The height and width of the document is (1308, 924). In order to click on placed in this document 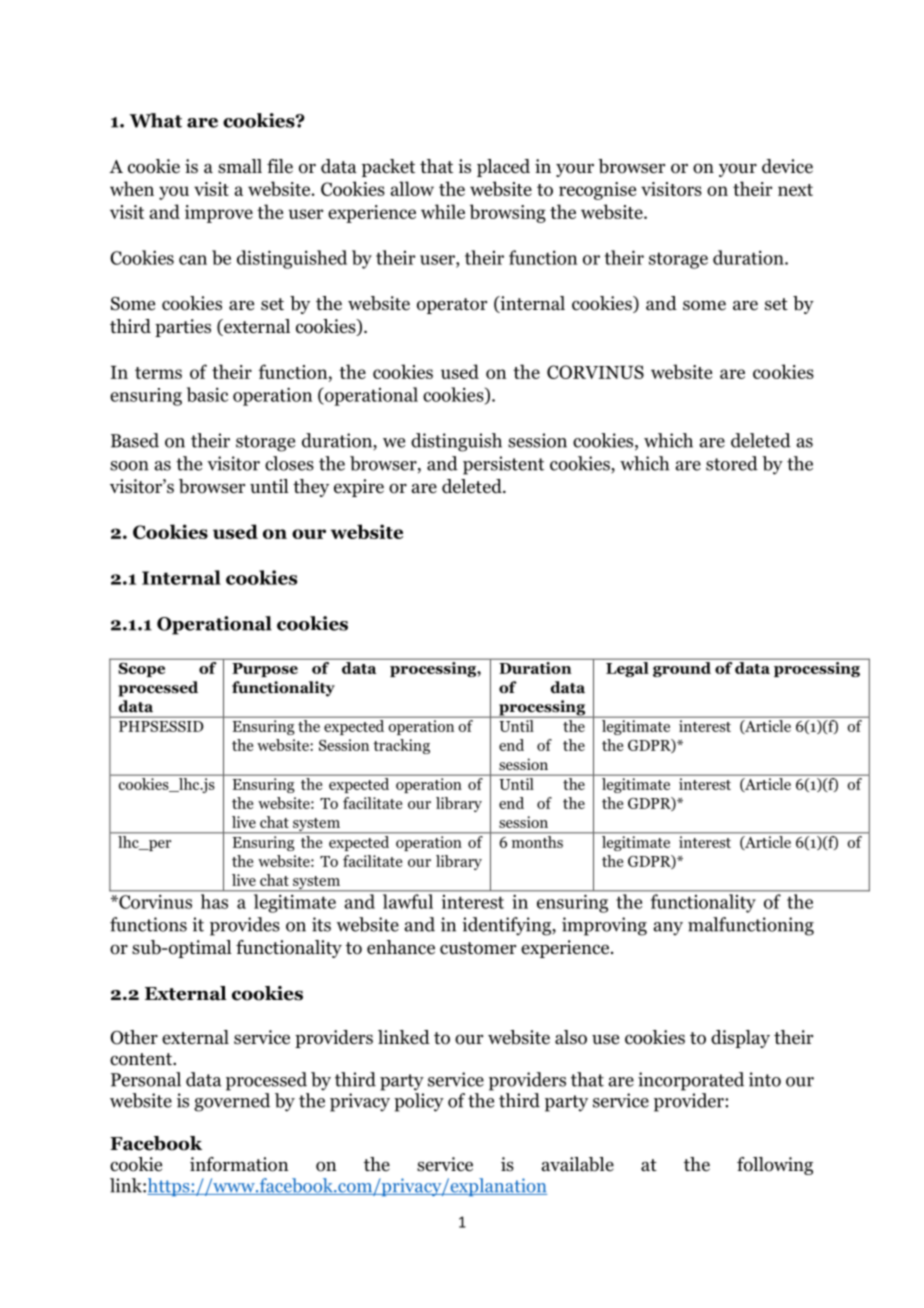, I will do `click(503, 168)`.
